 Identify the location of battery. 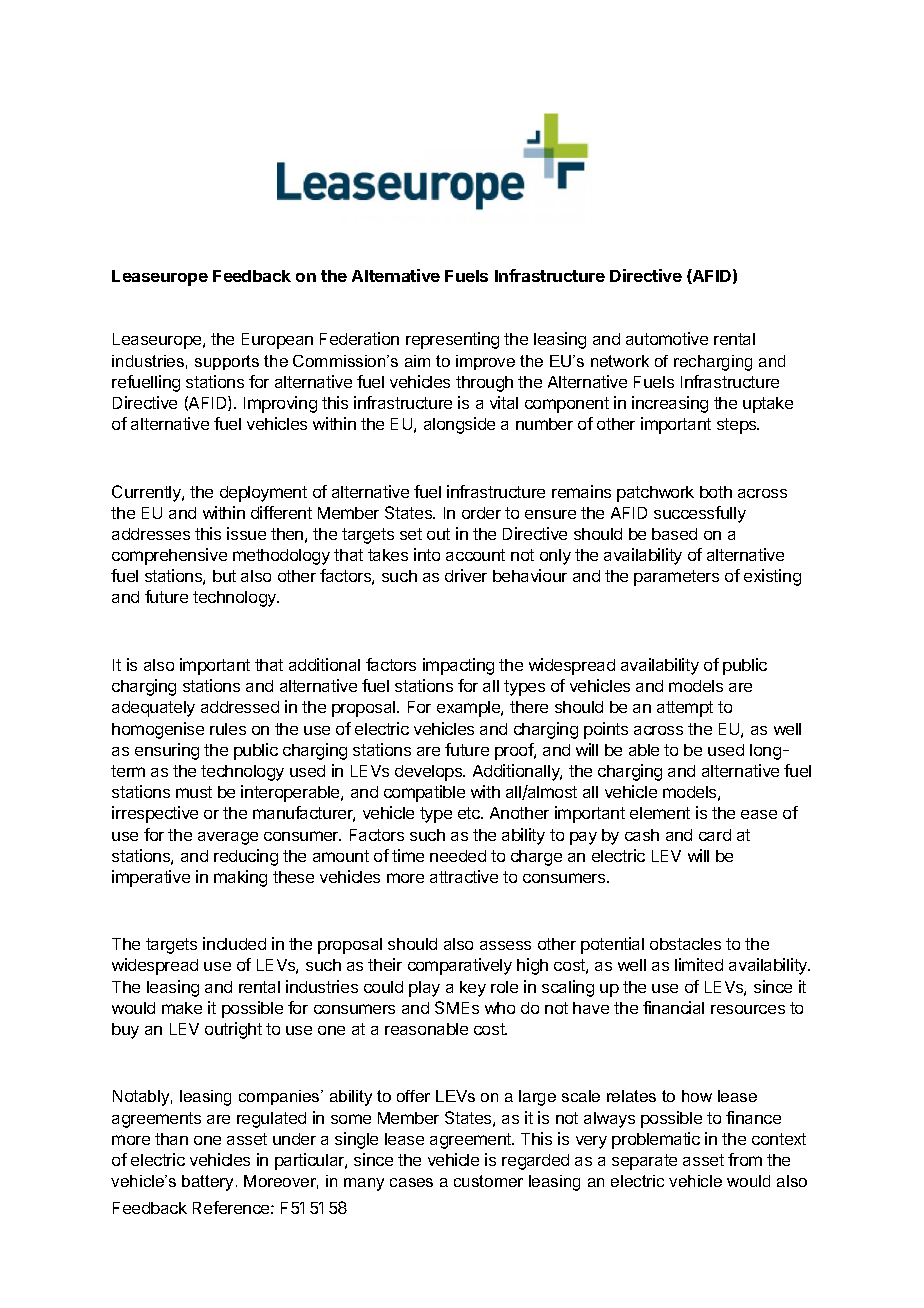
(209, 1183).
